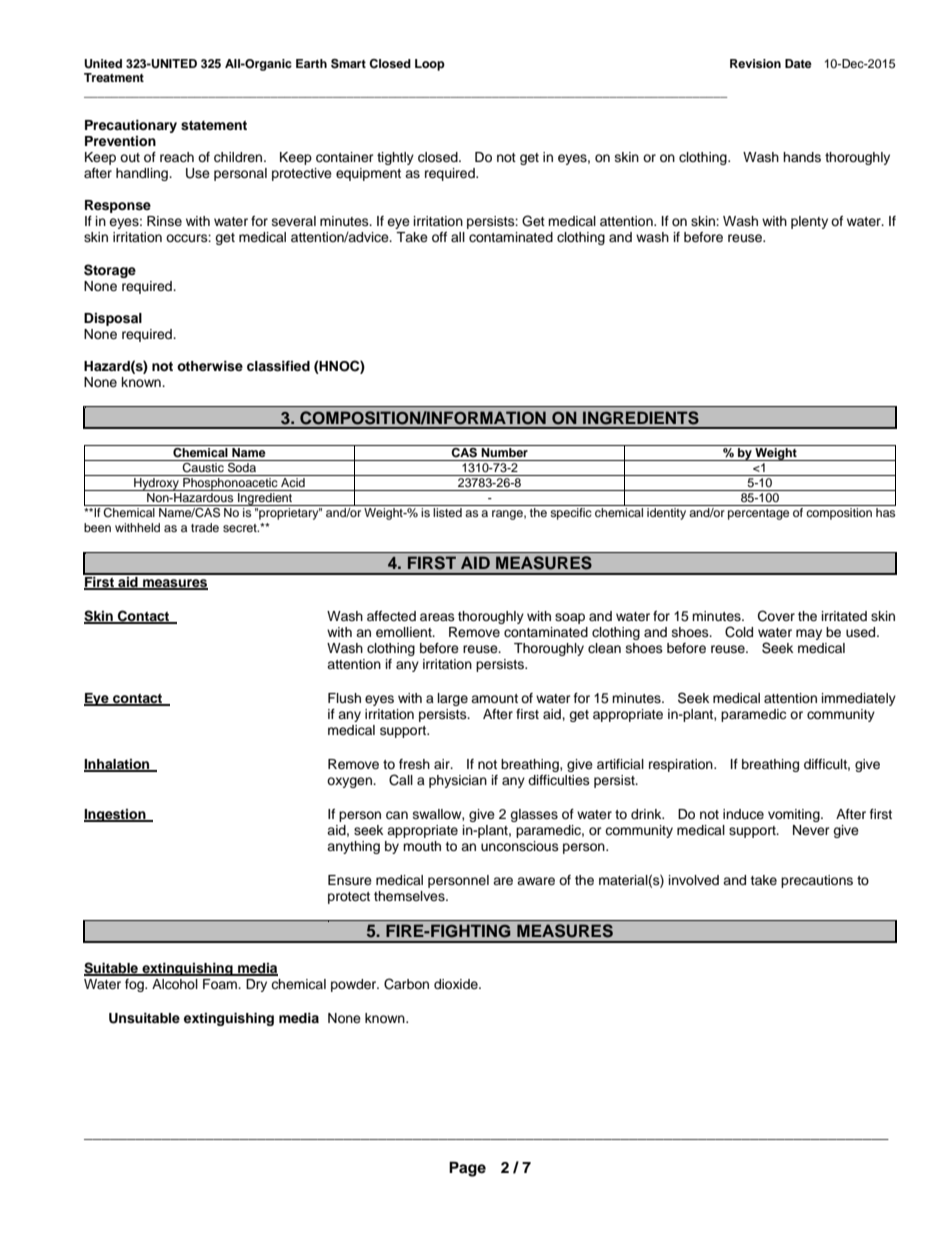  Describe the element at coordinates (214, 125) in the document. I see `statement` at that location.
